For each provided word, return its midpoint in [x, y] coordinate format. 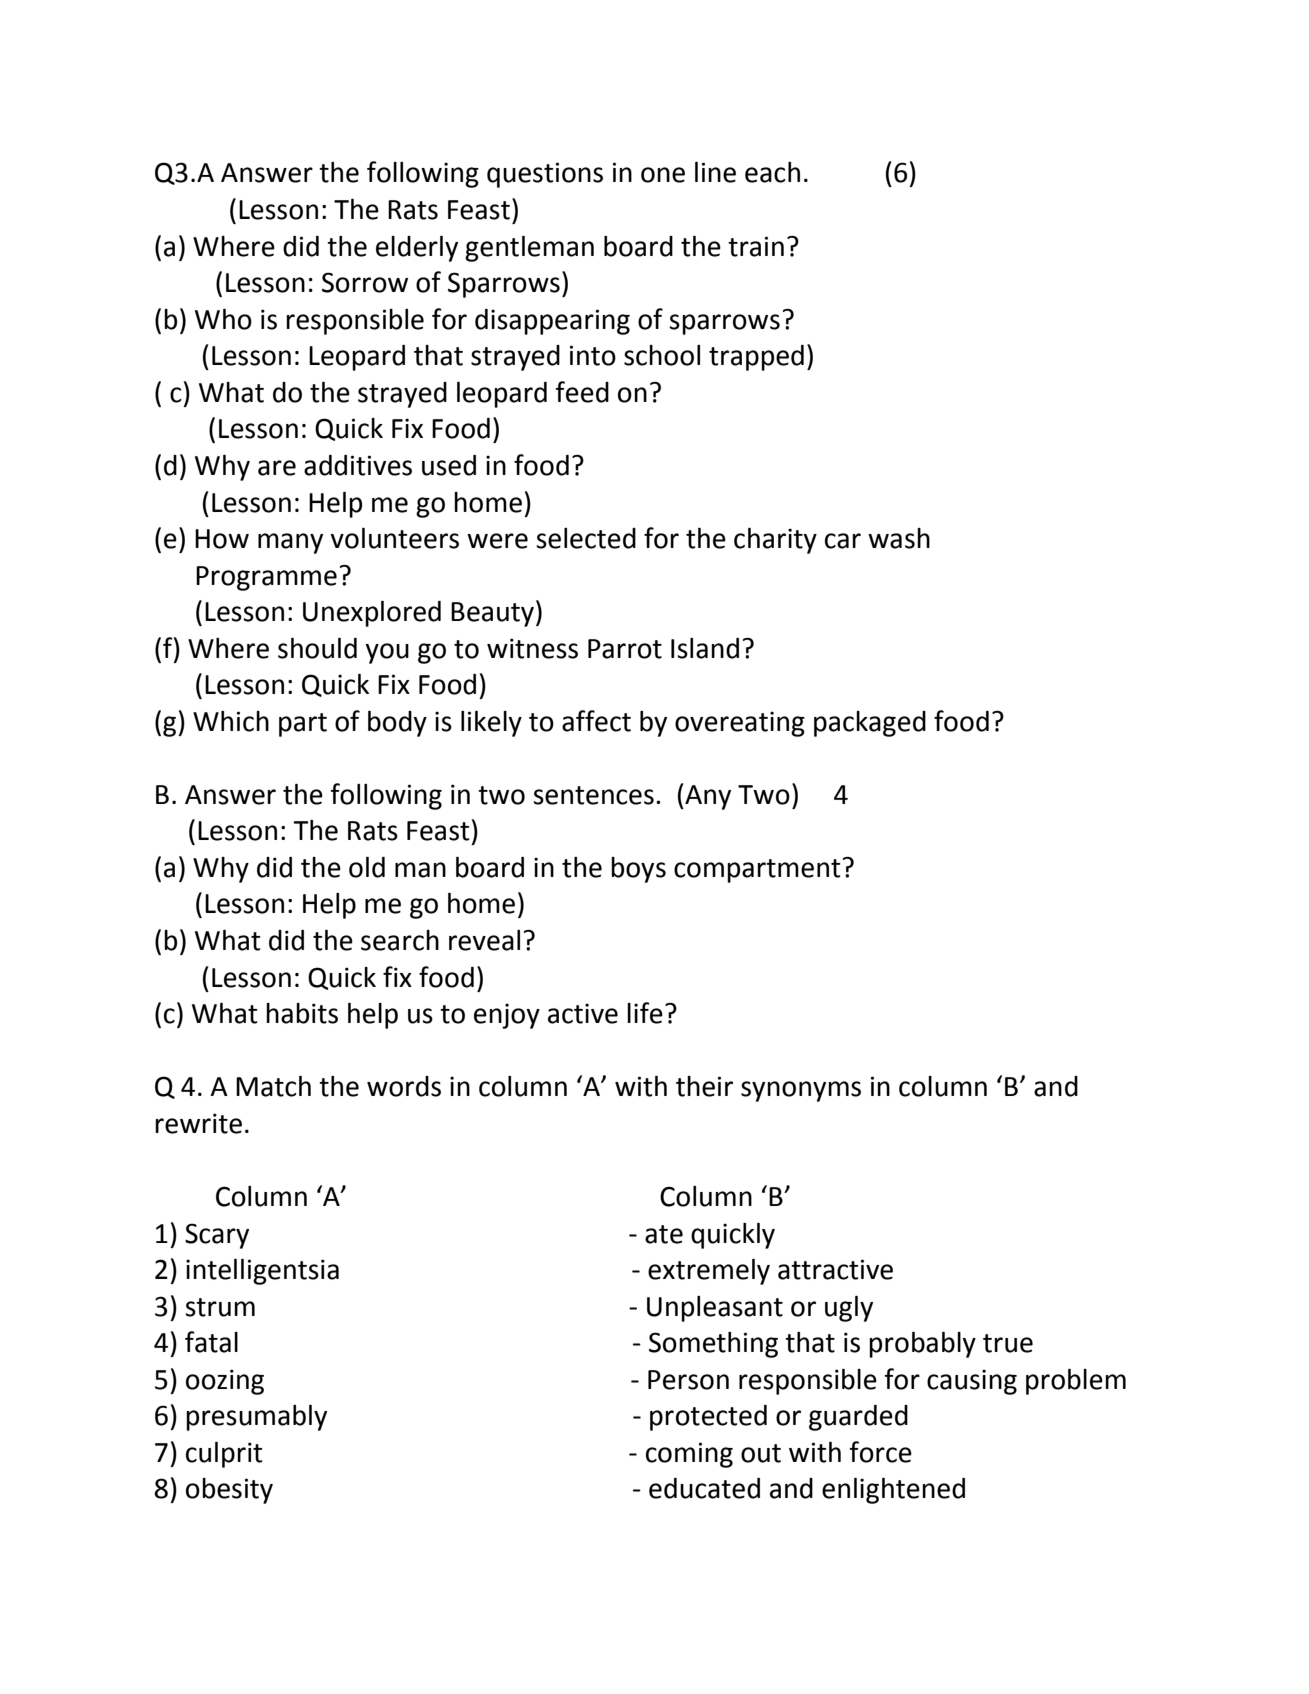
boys [638, 870]
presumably [256, 1418]
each [772, 172]
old [367, 867]
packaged [870, 724]
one [663, 175]
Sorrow [365, 282]
